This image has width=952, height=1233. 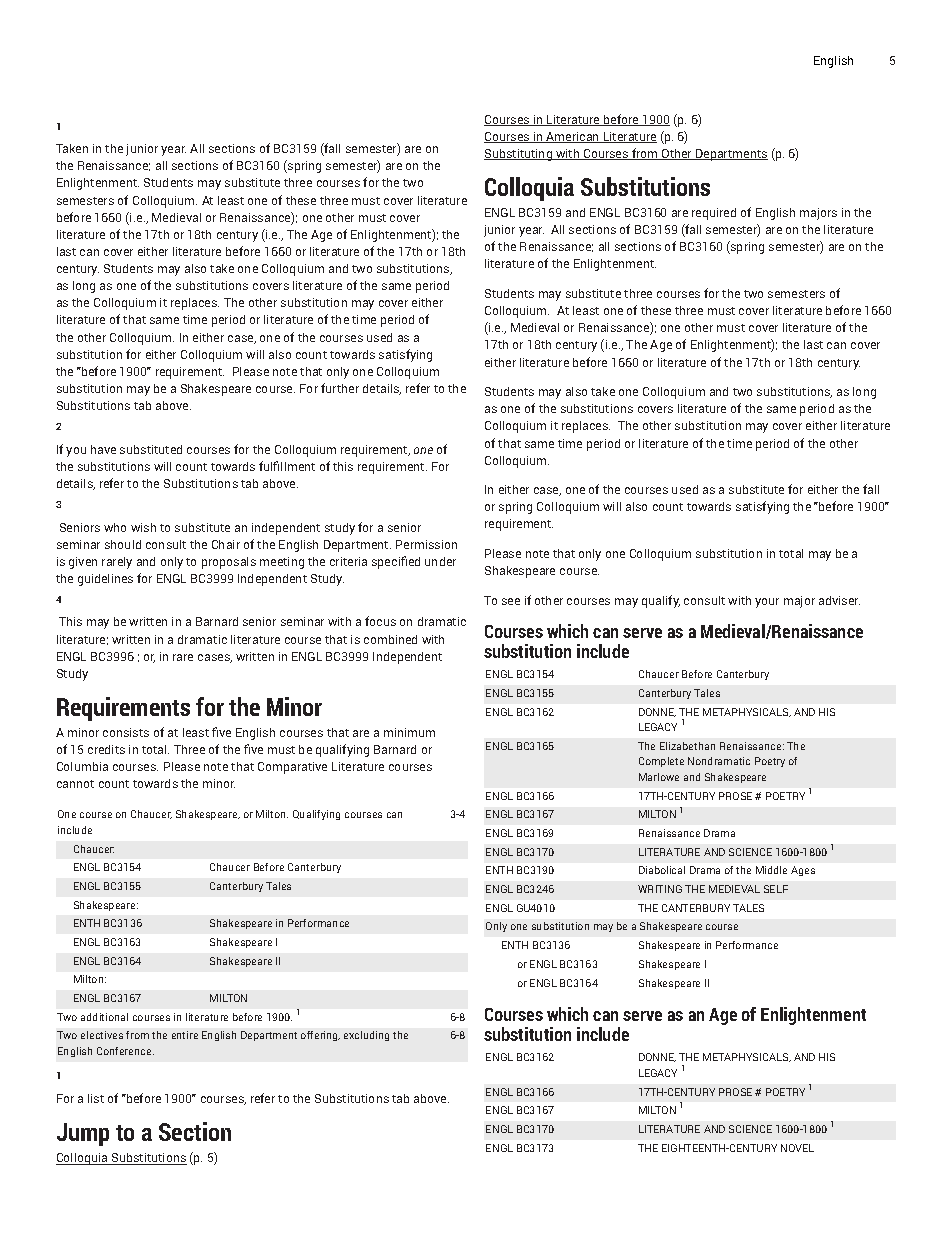 What do you see at coordinates (573, 137) in the image?
I see `American` at bounding box center [573, 137].
